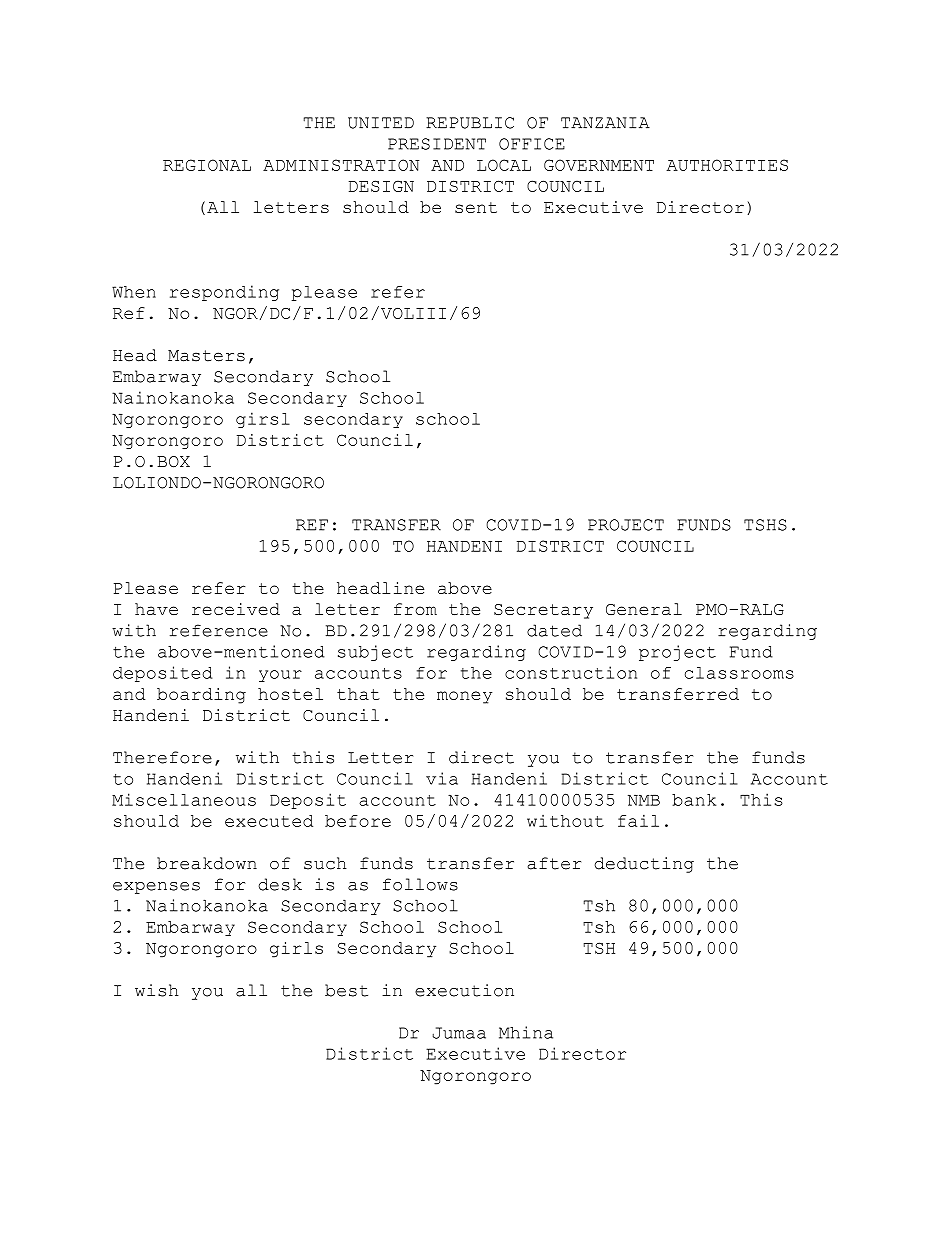  I want to click on sent, so click(476, 207).
